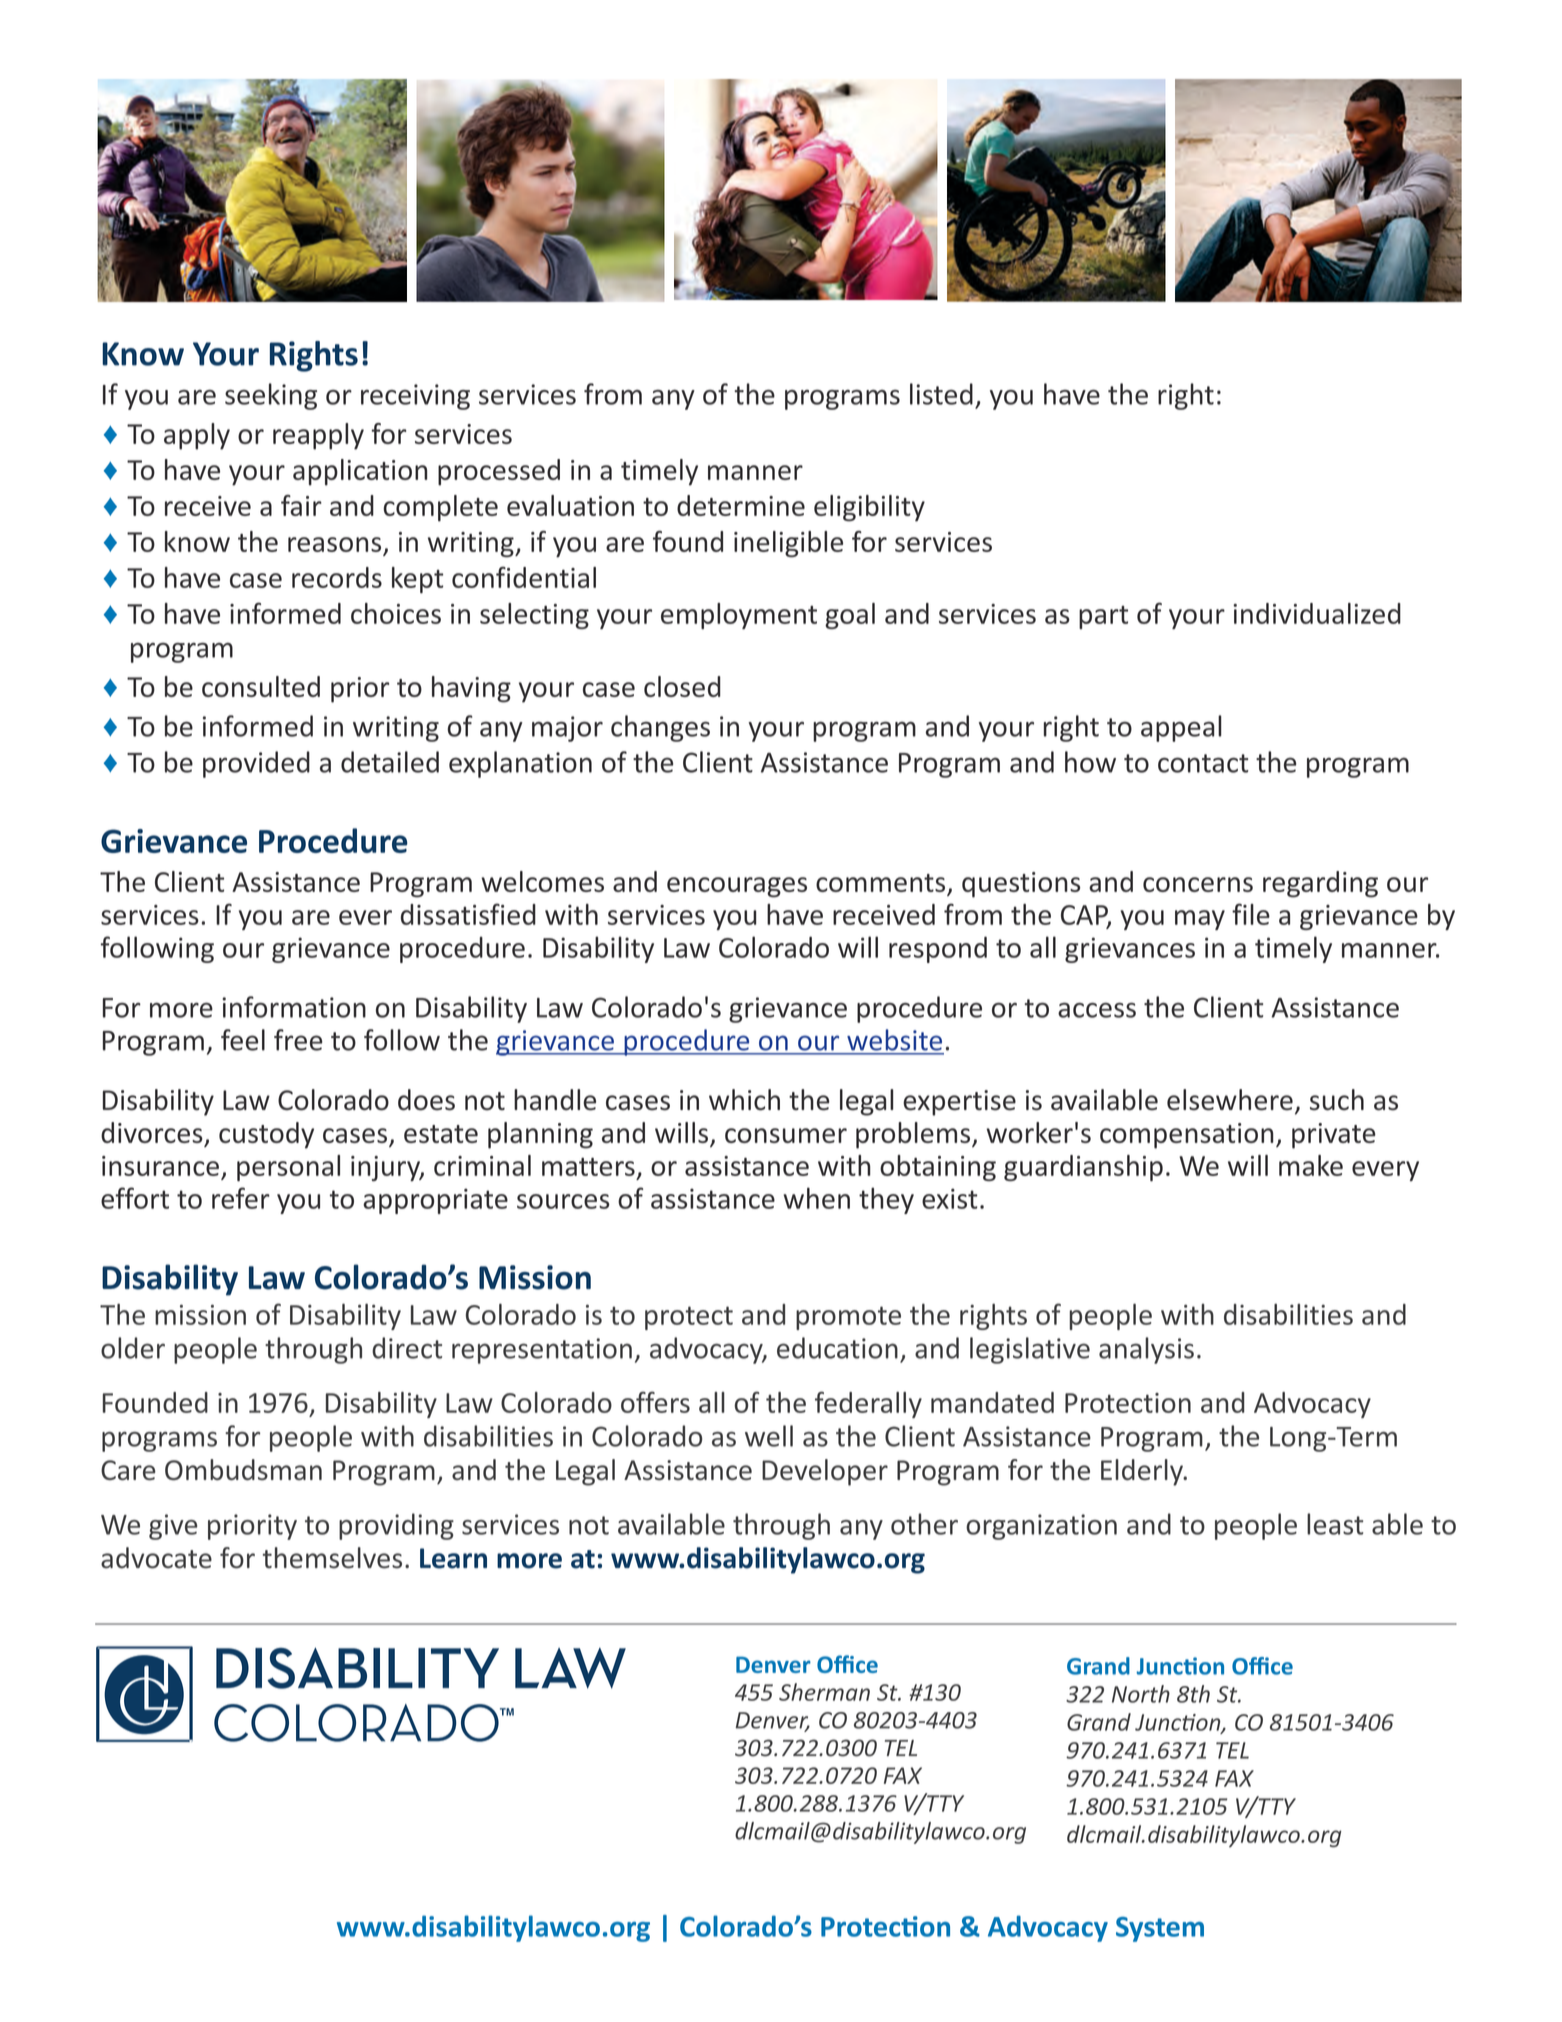  I want to click on may, so click(1200, 920).
